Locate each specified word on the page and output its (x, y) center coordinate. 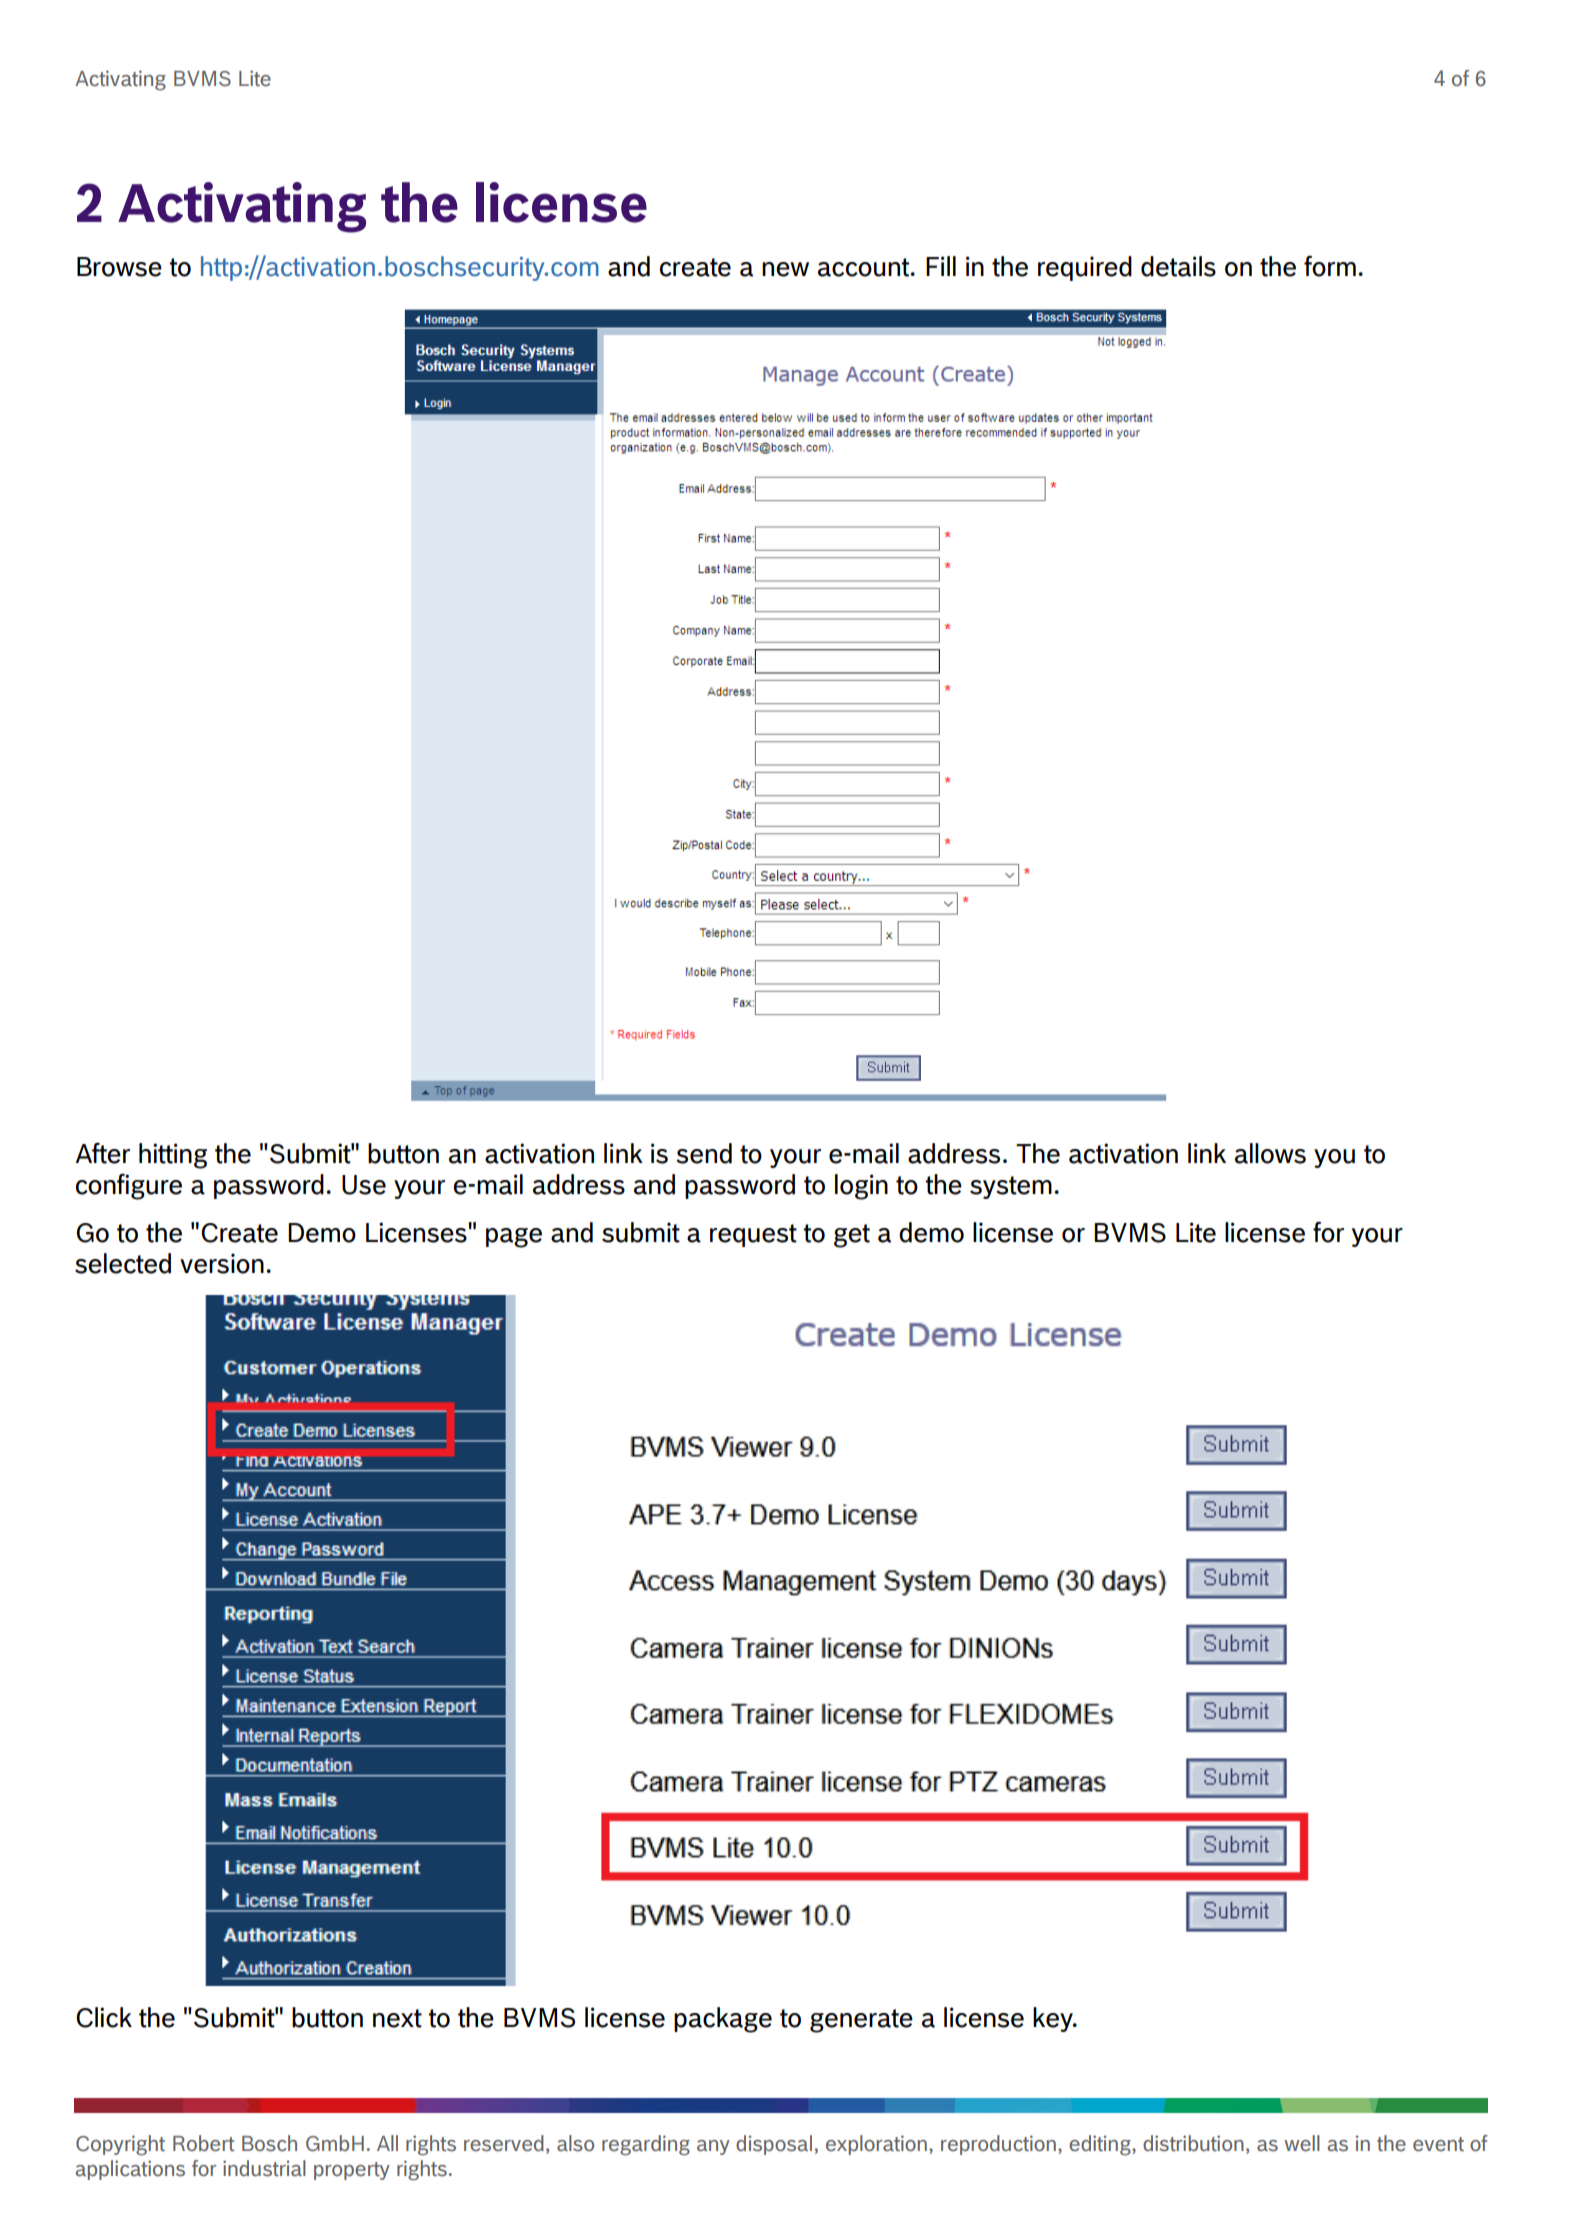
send (704, 1153)
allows (1270, 1153)
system (1011, 1187)
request (753, 1235)
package (723, 2020)
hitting (173, 1156)
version (222, 1263)
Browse (119, 267)
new (785, 269)
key (1054, 2019)
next (397, 2018)
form (1330, 266)
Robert (203, 2143)
